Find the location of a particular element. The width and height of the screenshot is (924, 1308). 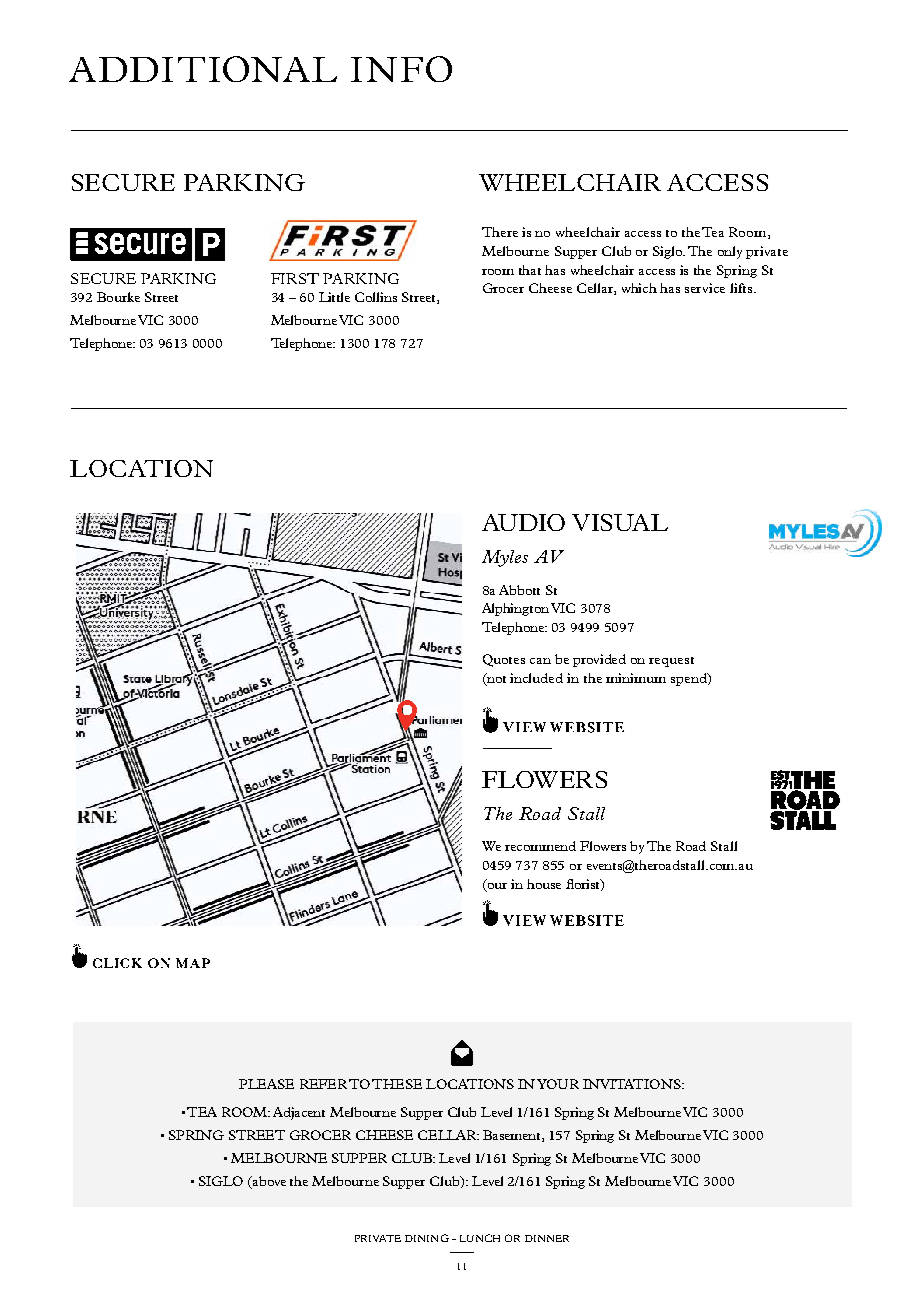

VISUAL is located at coordinates (620, 522).
